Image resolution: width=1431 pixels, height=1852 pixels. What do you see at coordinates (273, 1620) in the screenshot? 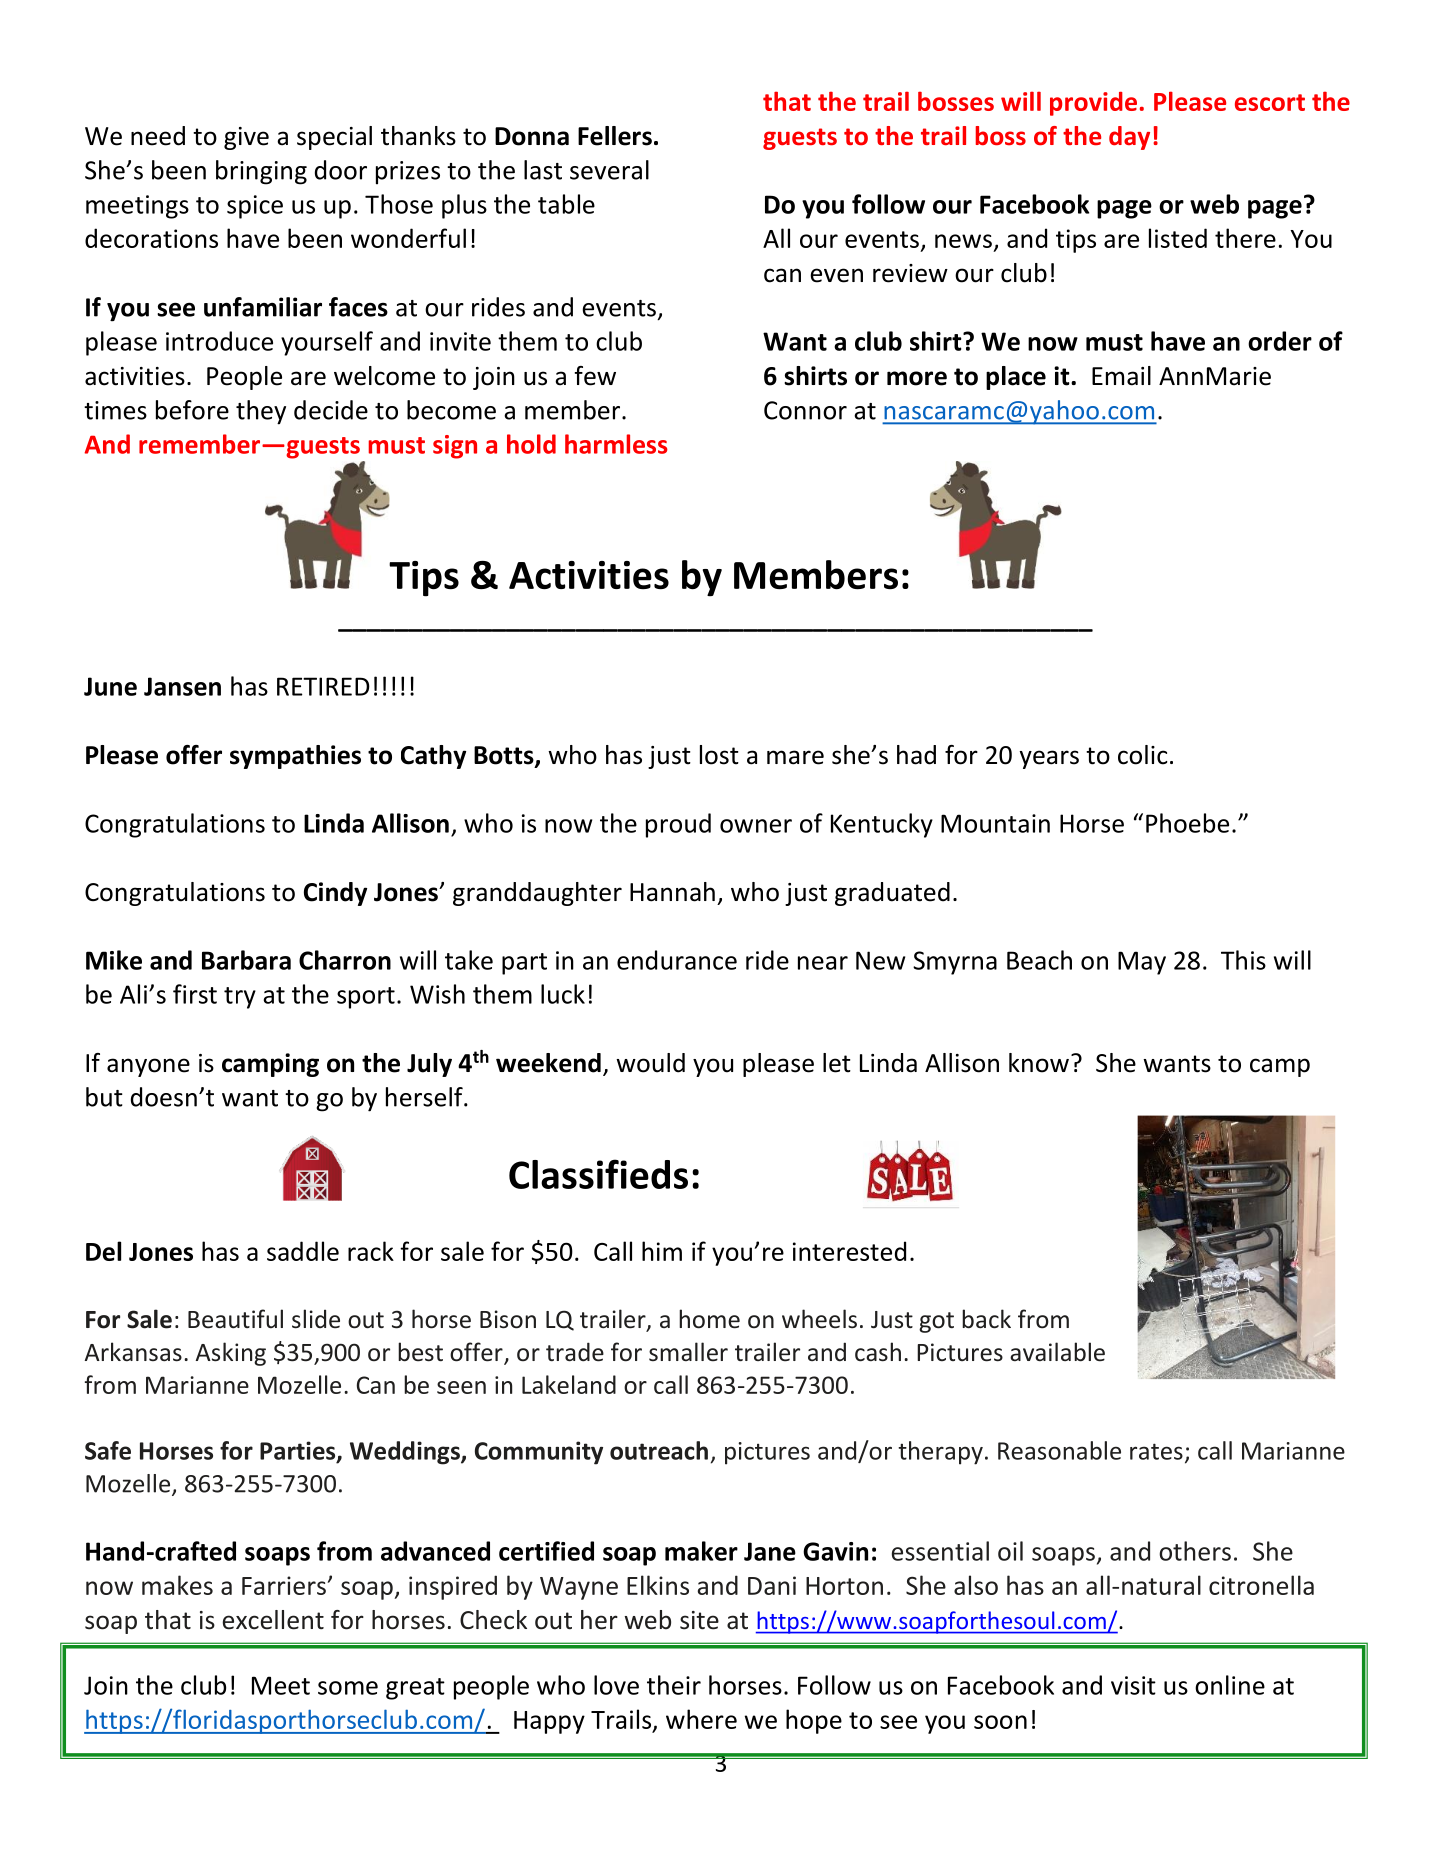
I see `excellent` at bounding box center [273, 1620].
